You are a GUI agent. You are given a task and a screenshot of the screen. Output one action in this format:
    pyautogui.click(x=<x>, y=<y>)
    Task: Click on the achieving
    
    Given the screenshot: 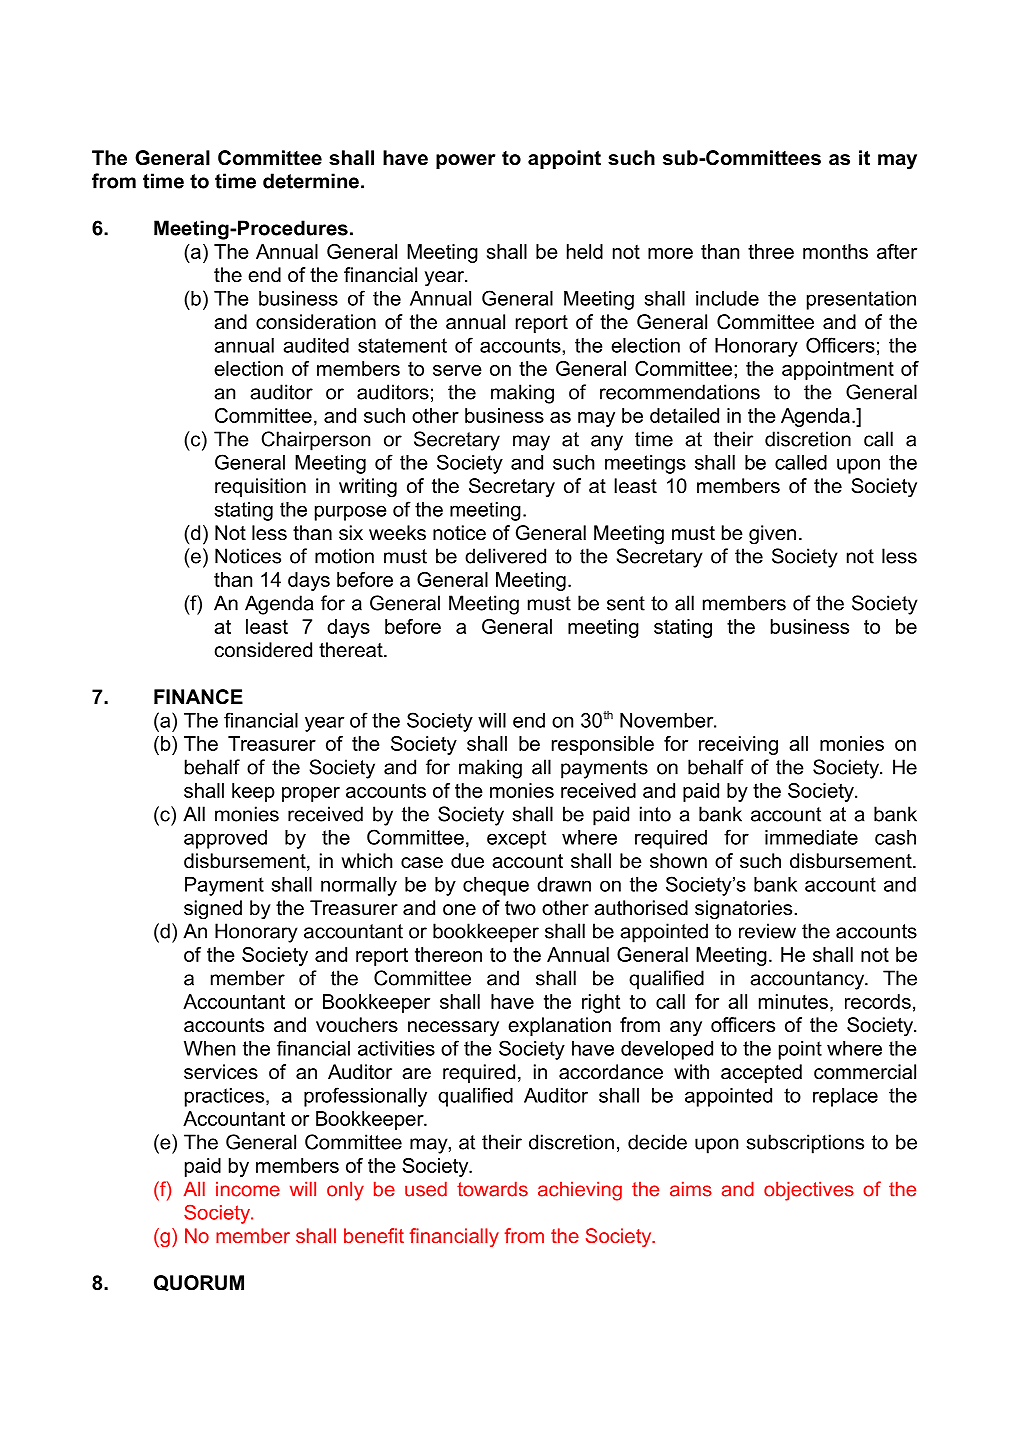 What is the action you would take?
    pyautogui.click(x=580, y=1191)
